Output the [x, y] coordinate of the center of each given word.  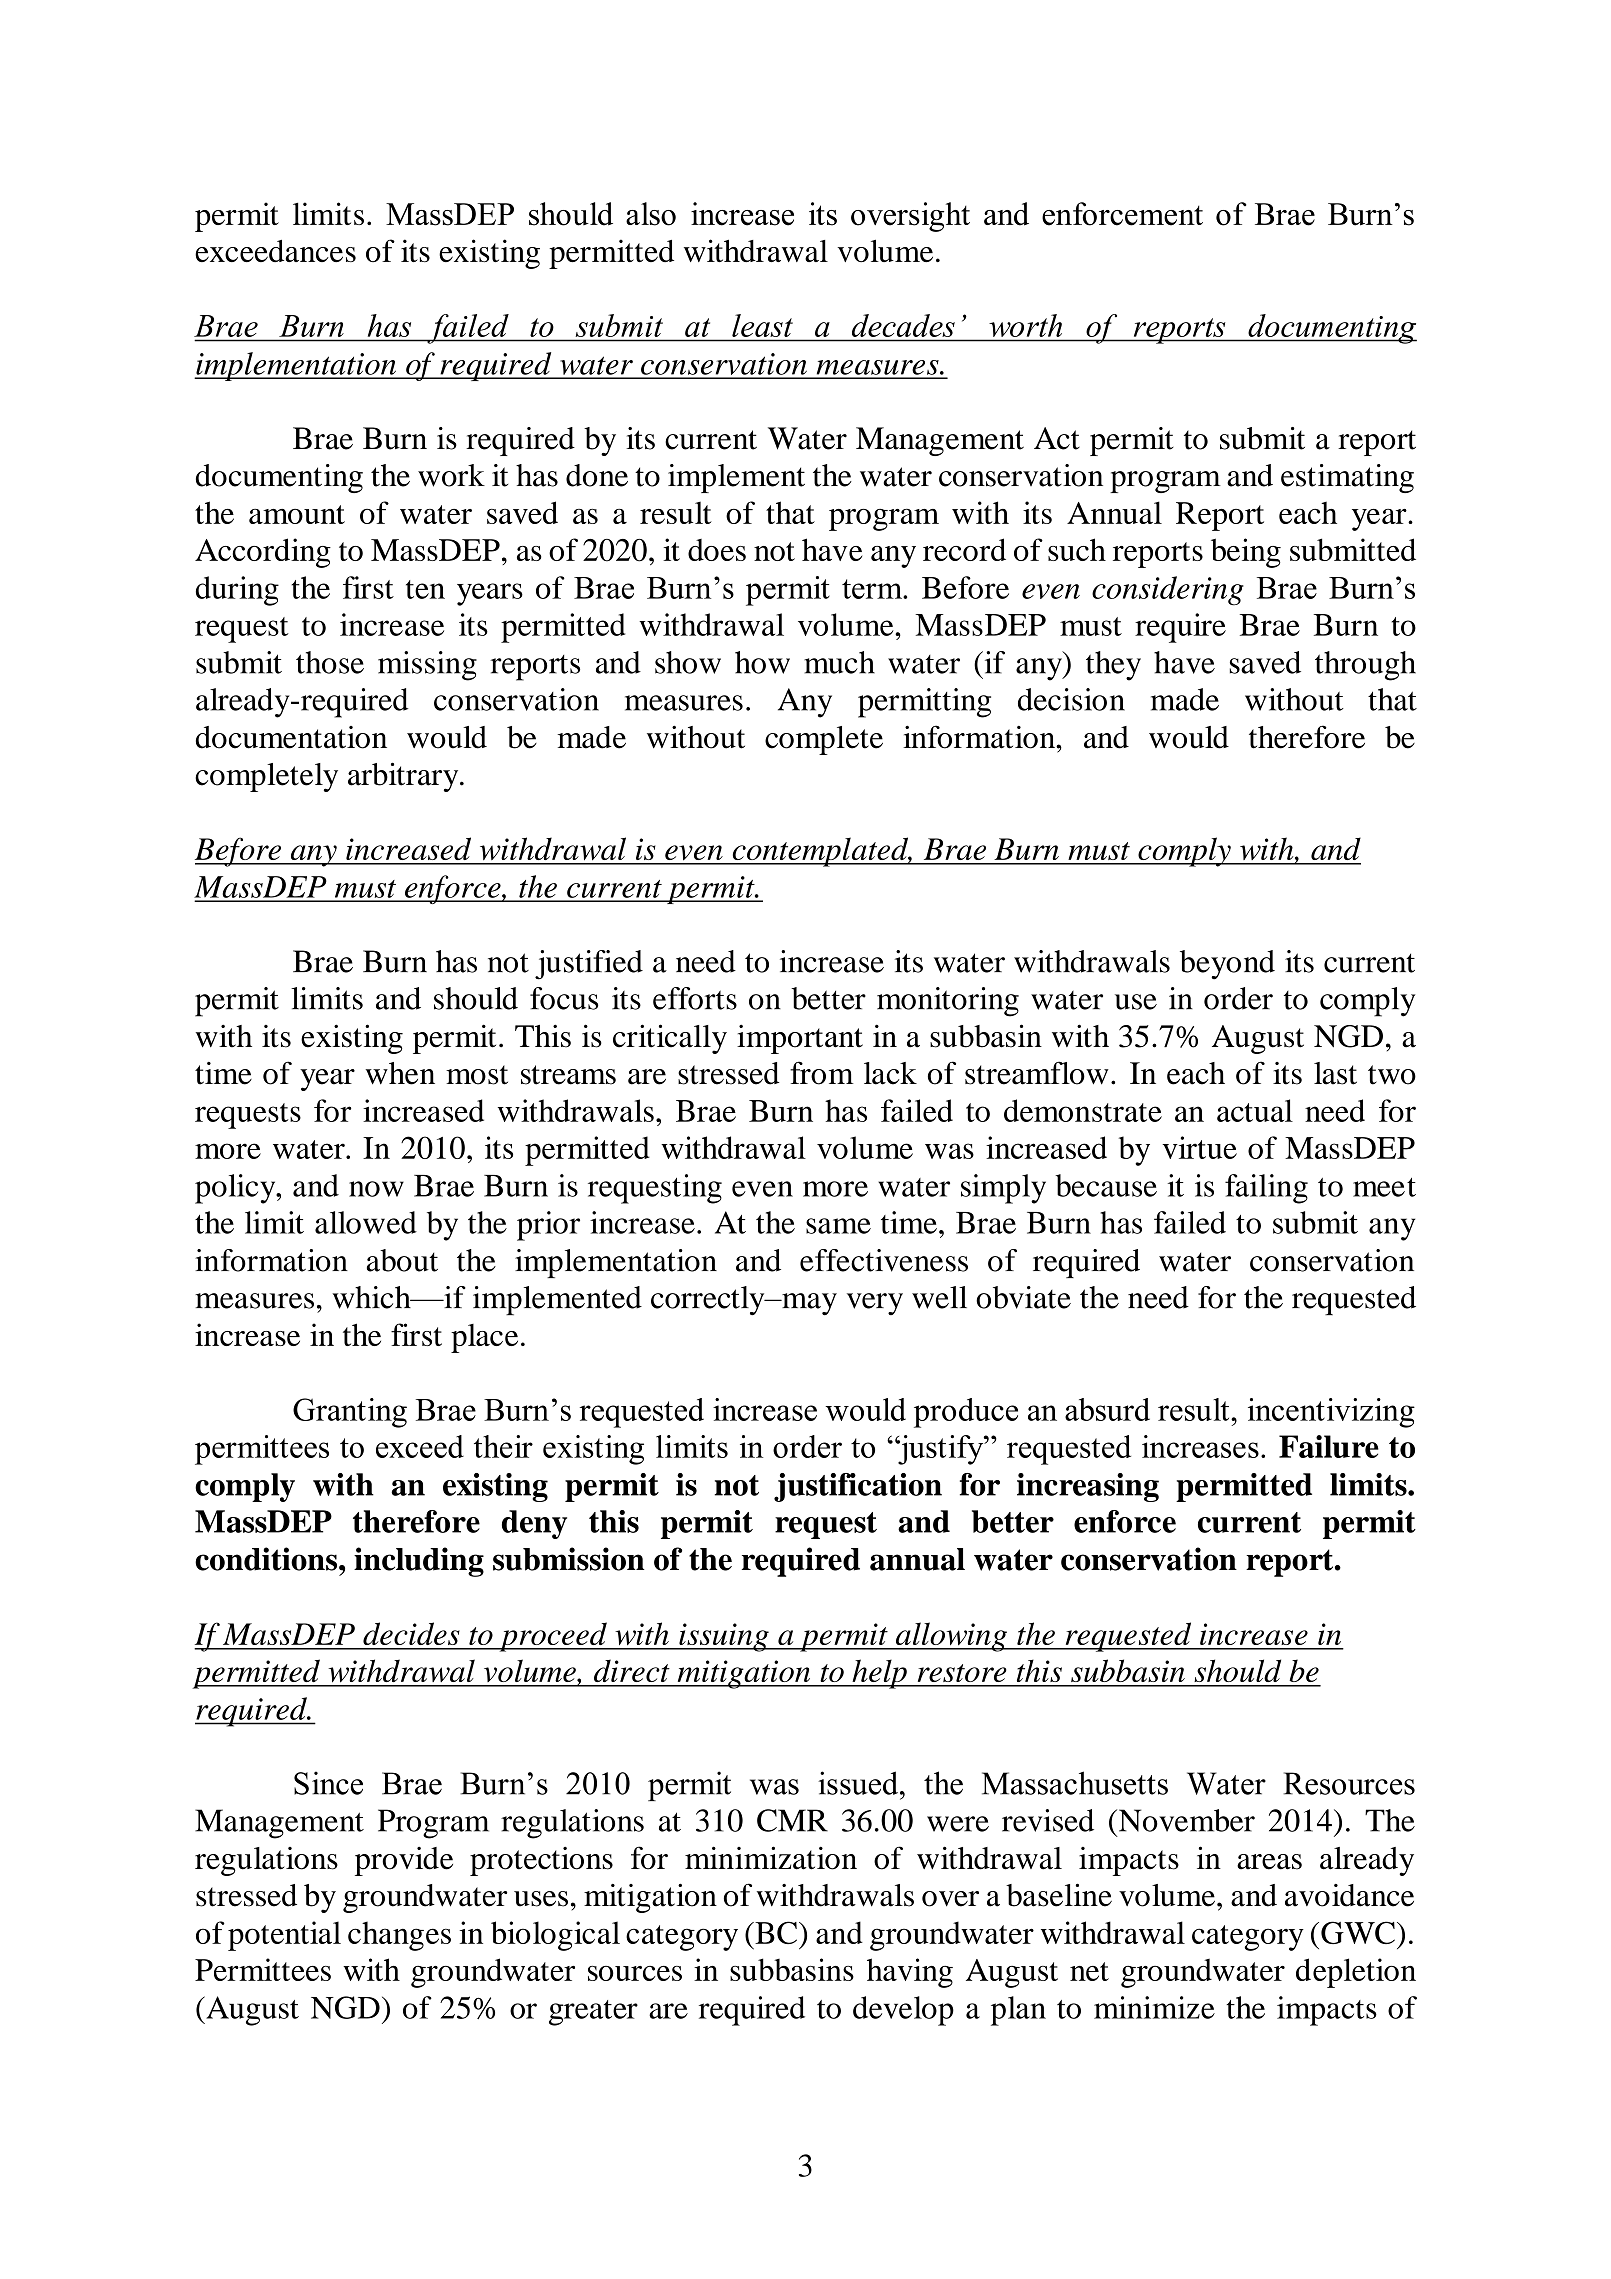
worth [1026, 325]
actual [1255, 1110]
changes [399, 1936]
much [839, 662]
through [1365, 666]
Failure [1329, 1446]
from [822, 1073]
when [400, 1073]
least [762, 325]
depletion [1356, 1973]
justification [858, 1487]
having [910, 1973]
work [451, 475]
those [330, 662]
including [419, 1562]
